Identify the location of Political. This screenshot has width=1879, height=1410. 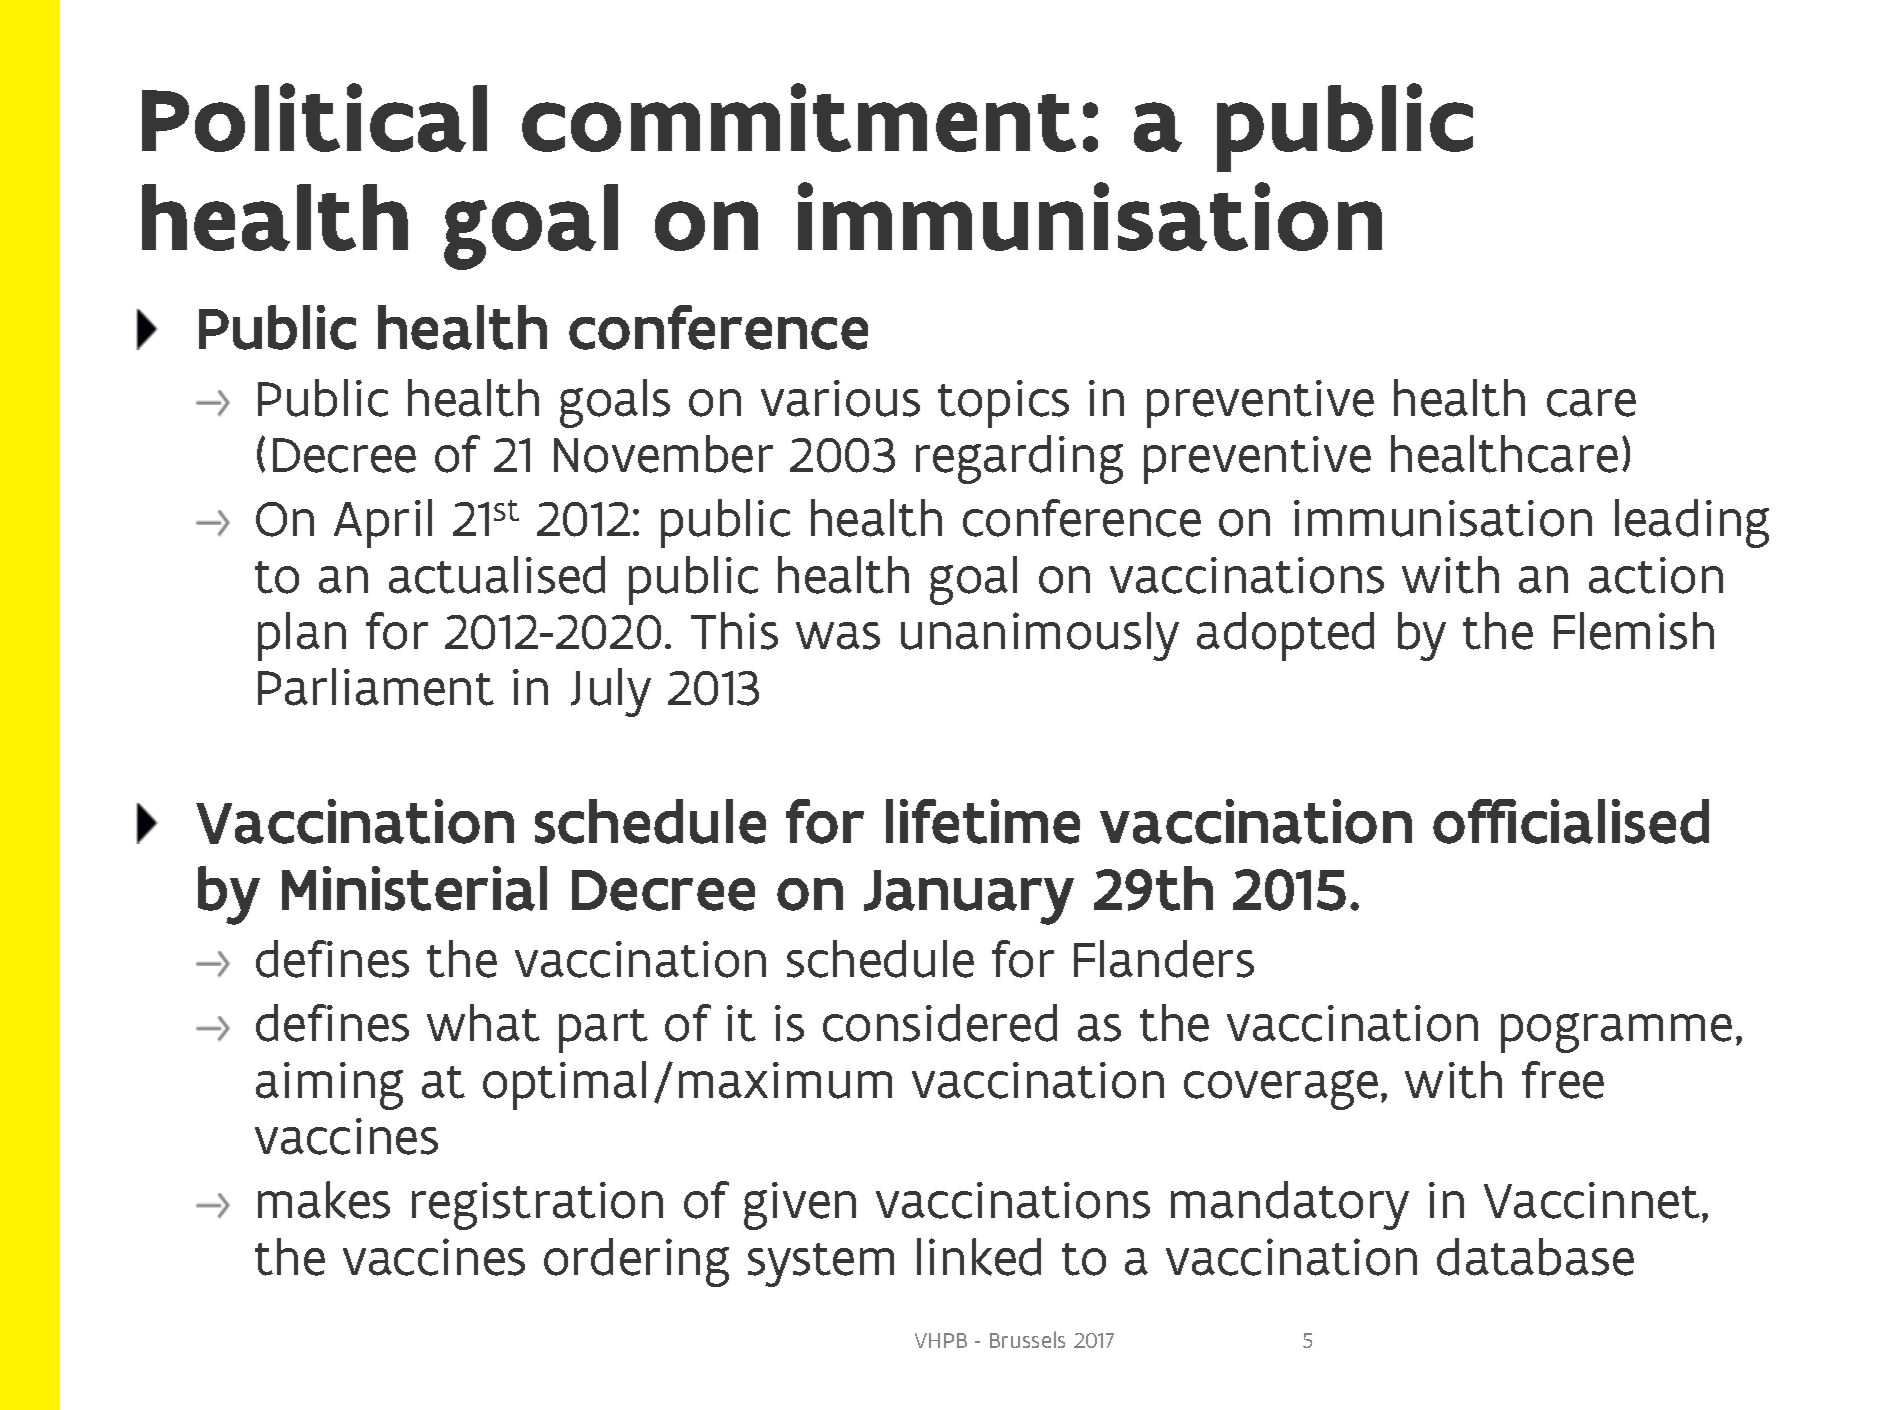
(314, 117).
